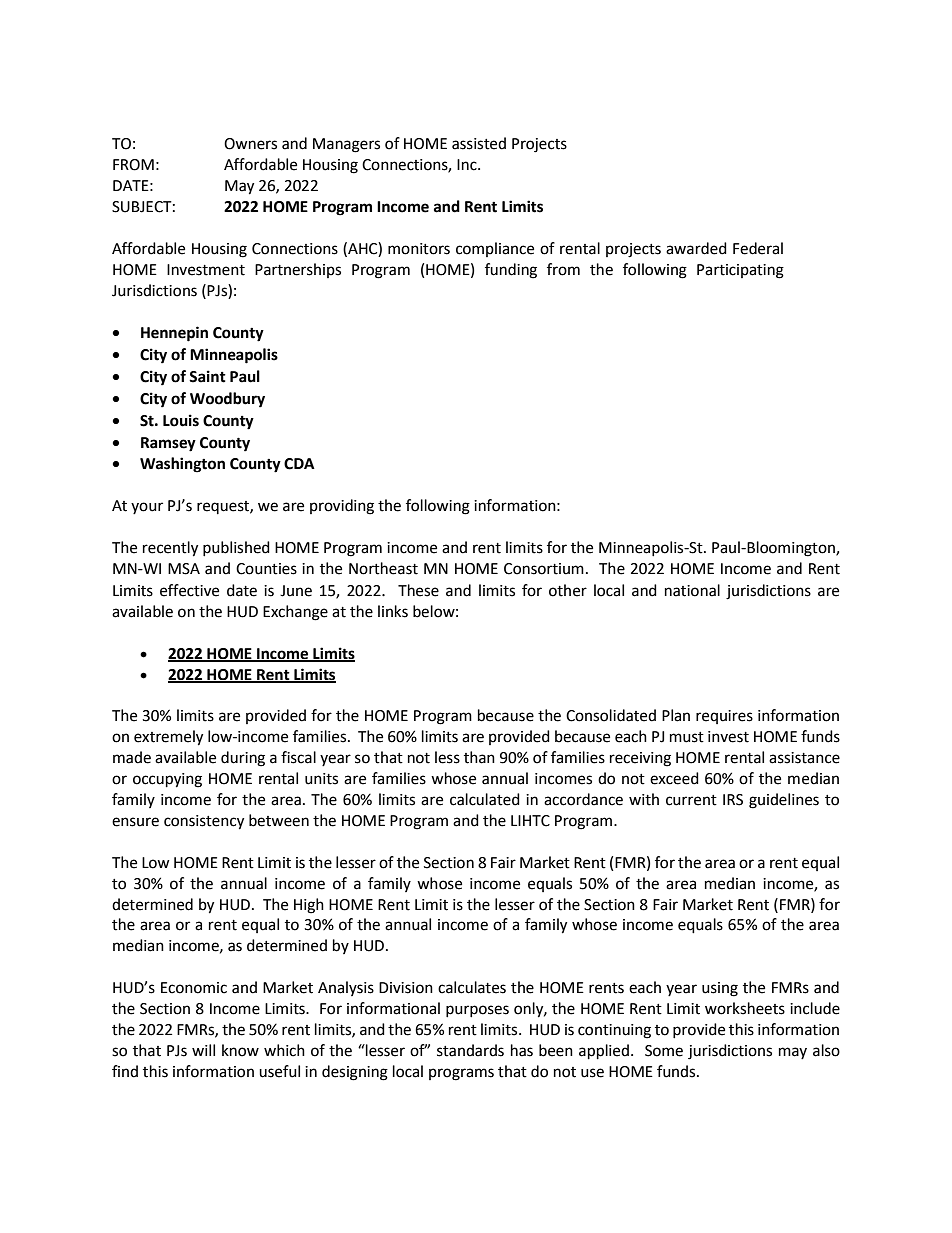 The width and height of the screenshot is (952, 1233). Describe the element at coordinates (418, 590) in the screenshot. I see `These` at that location.
